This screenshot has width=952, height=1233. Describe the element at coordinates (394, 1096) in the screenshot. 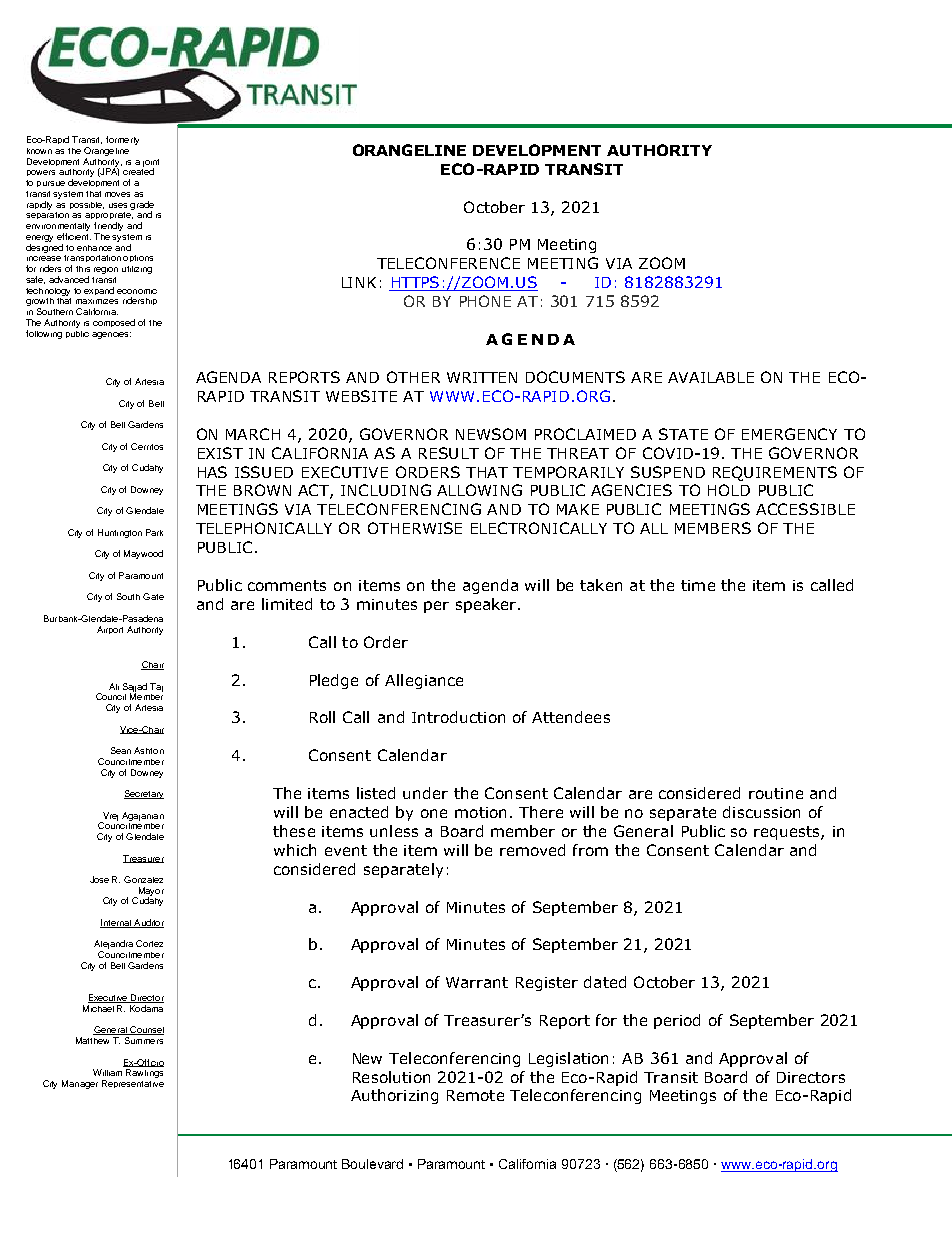

I see `Authorizing` at that location.
